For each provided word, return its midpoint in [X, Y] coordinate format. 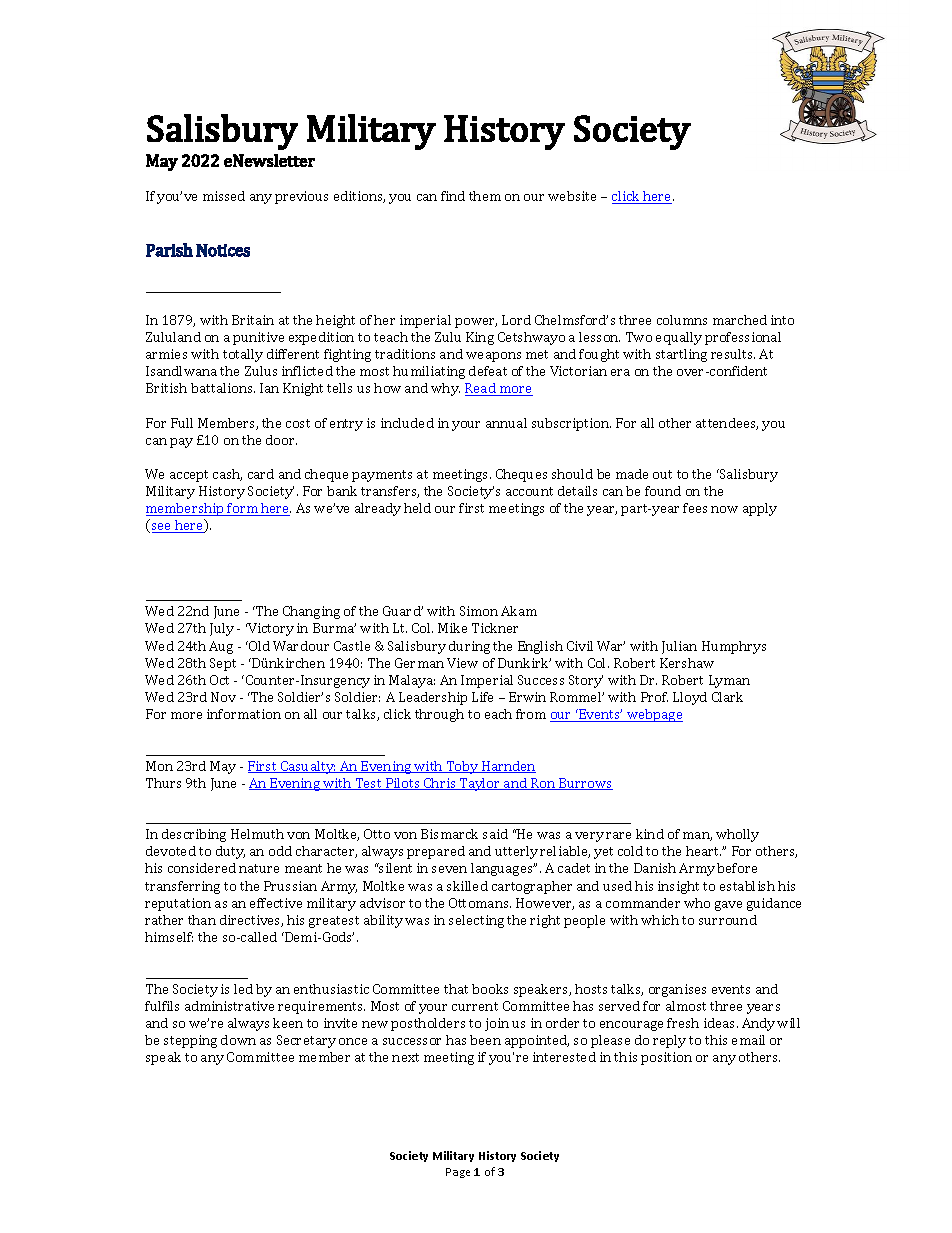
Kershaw [687, 663]
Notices [223, 250]
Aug [221, 647]
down [238, 1040]
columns [682, 320]
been [485, 1040]
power [476, 323]
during [469, 647]
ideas [721, 1023]
